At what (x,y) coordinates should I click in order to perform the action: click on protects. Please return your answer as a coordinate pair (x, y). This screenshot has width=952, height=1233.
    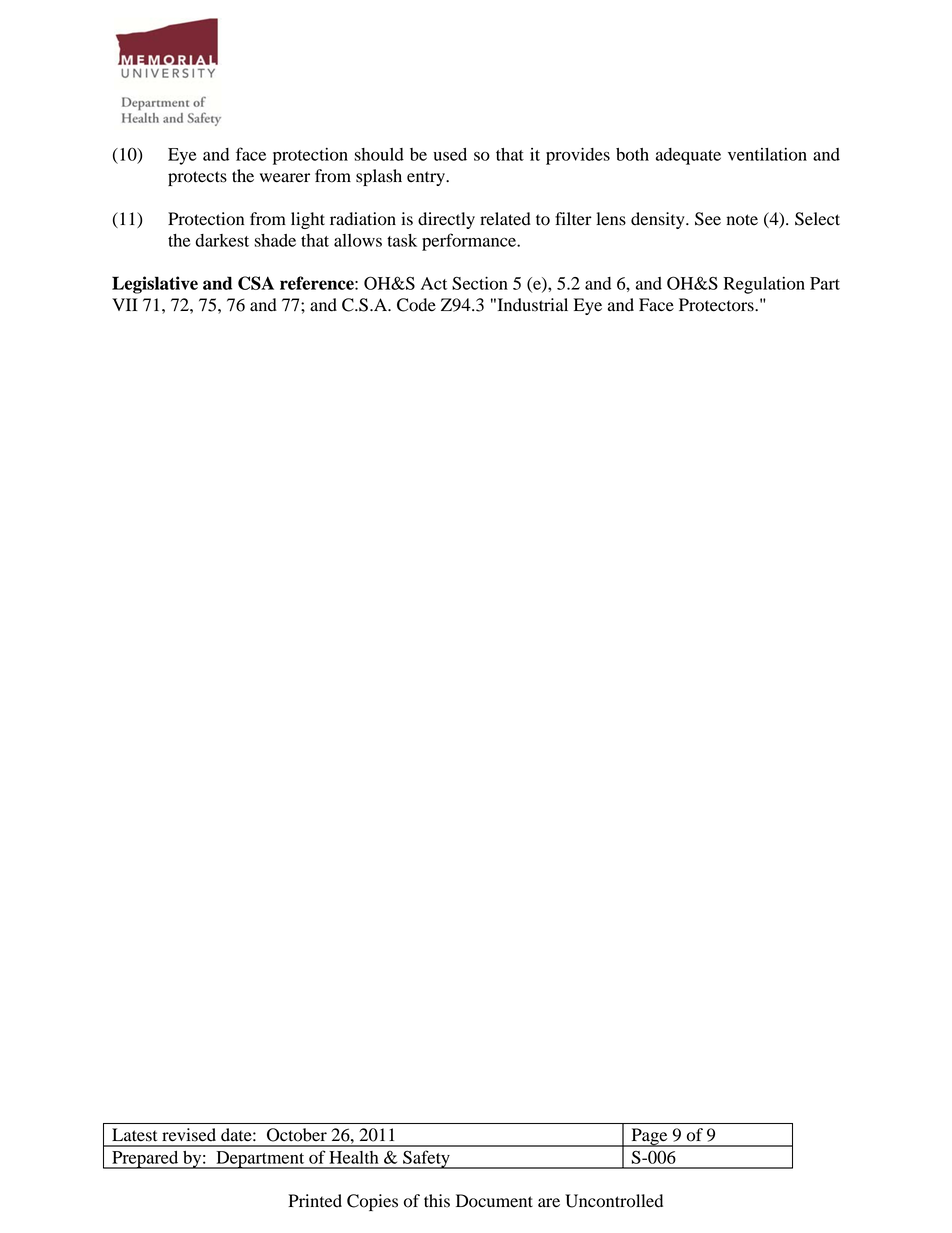
    Looking at the image, I should click on (197, 178).
